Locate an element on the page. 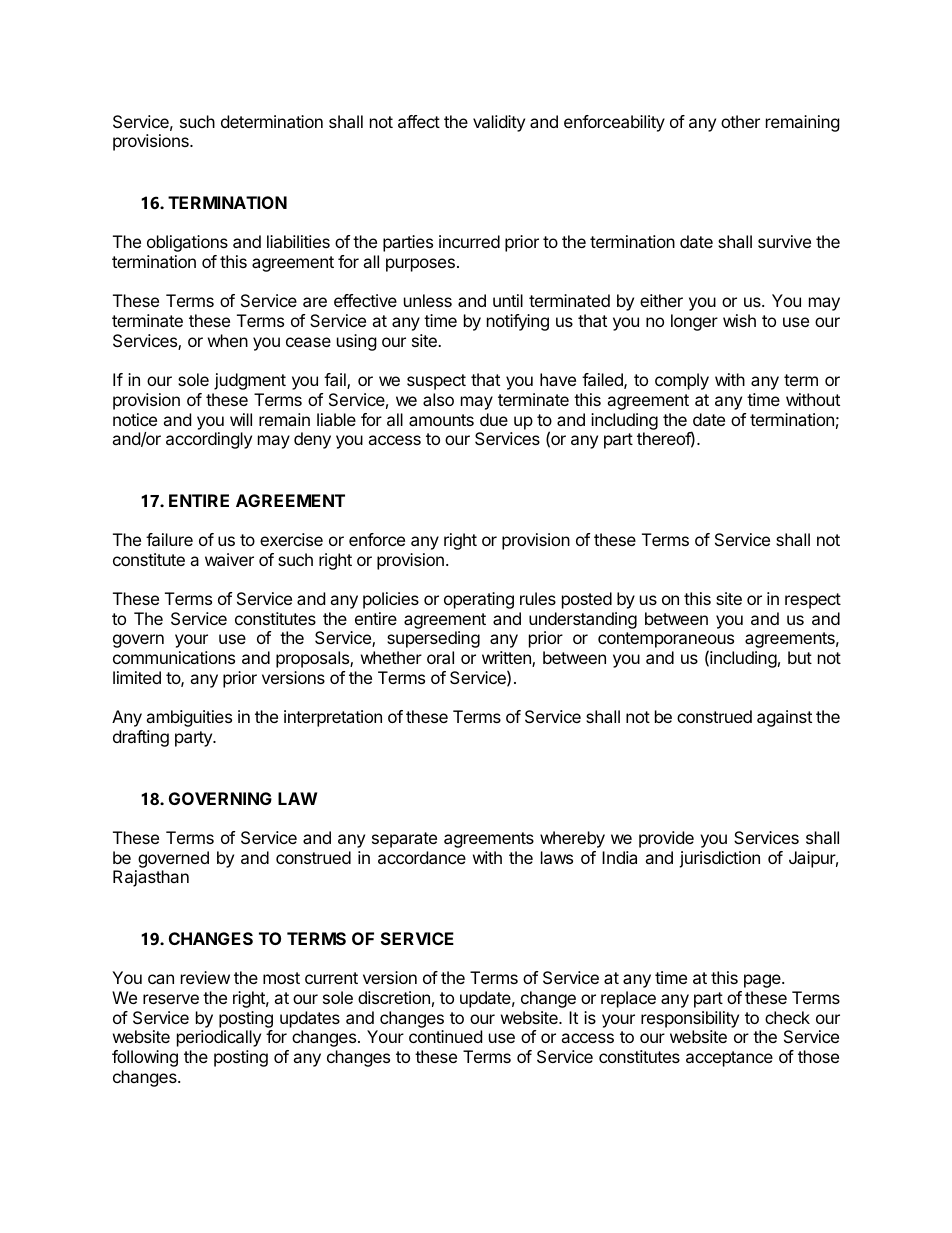  continued is located at coordinates (445, 1036).
